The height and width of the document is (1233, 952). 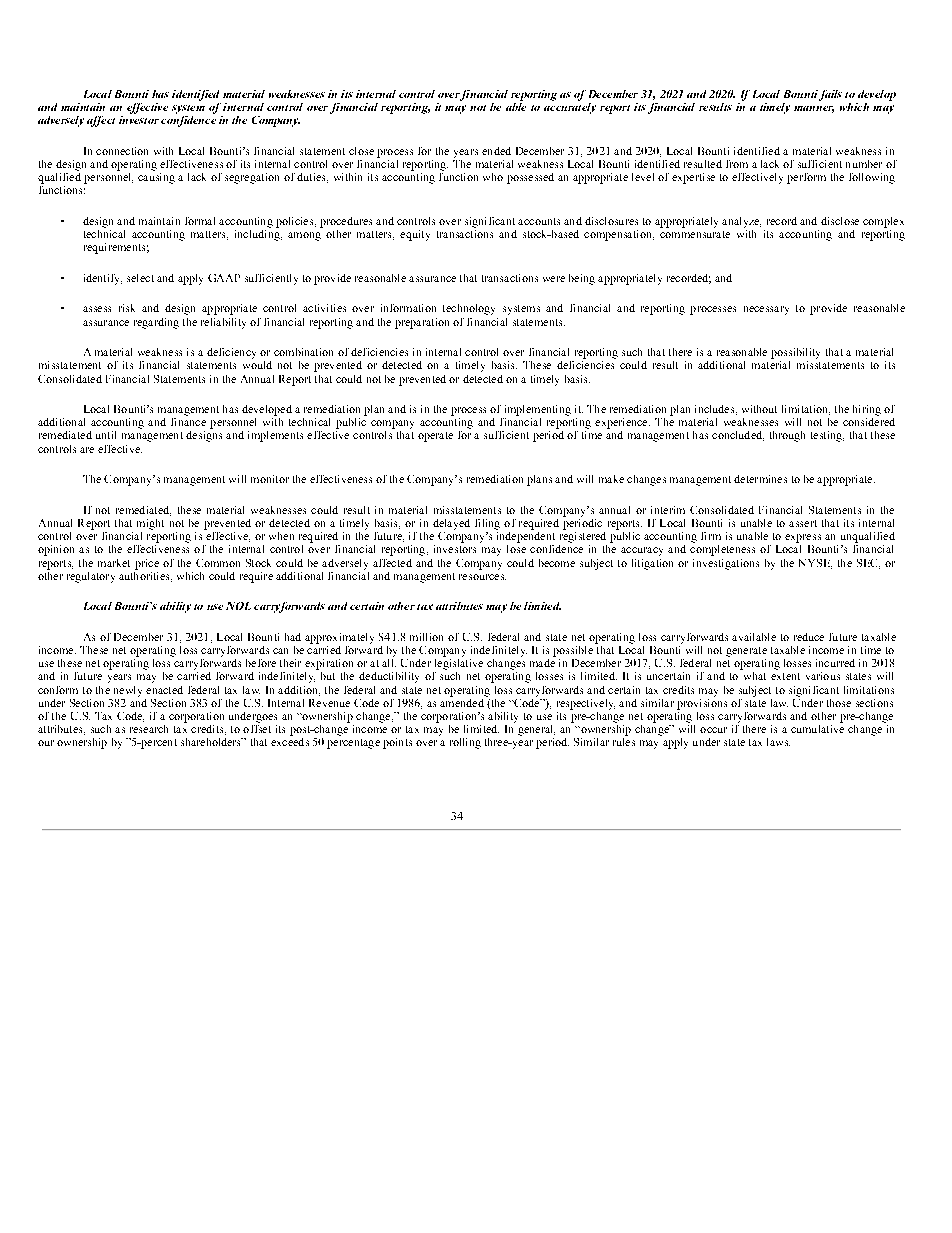 I want to click on operate, so click(x=435, y=437).
